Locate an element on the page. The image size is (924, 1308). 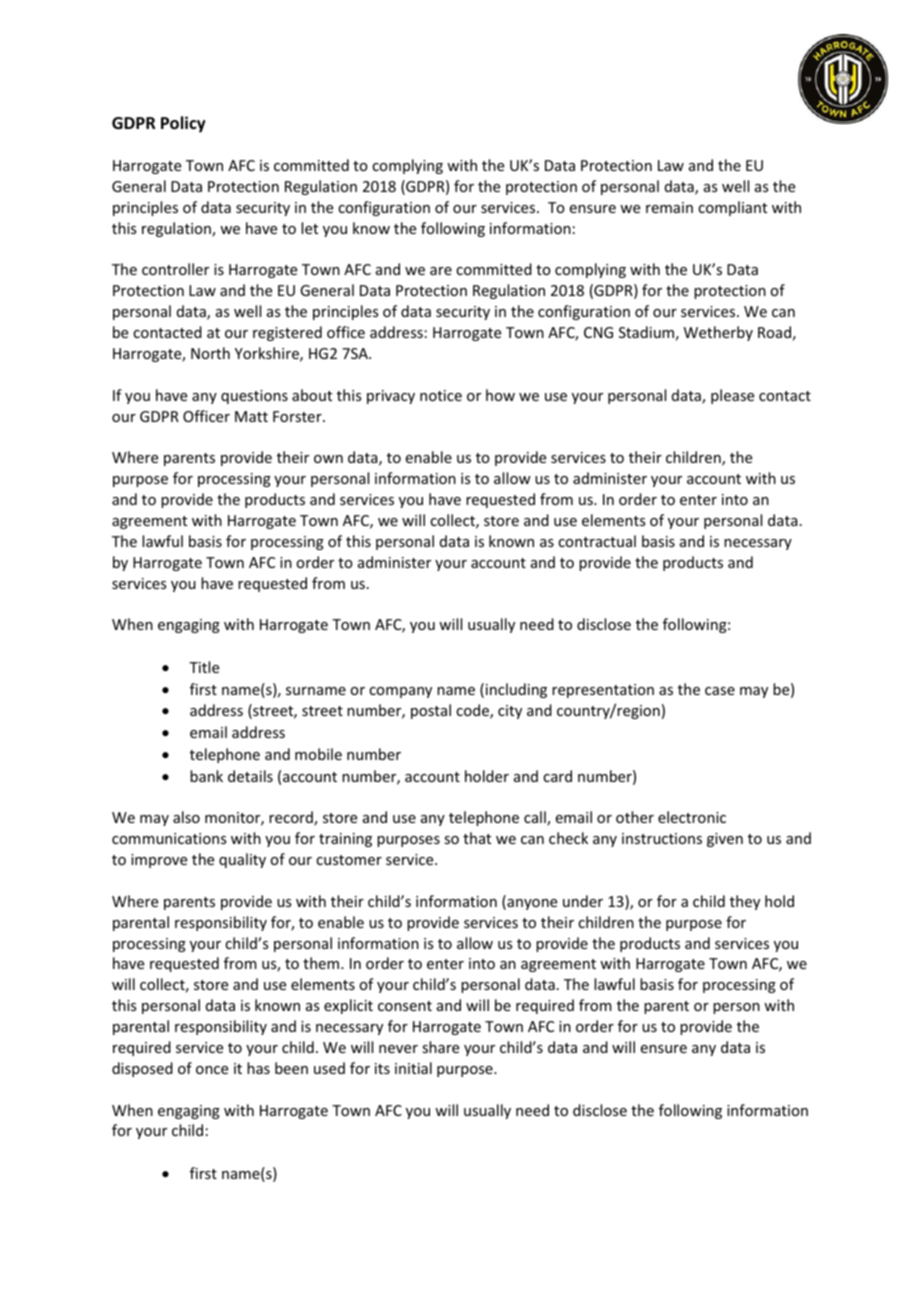
let is located at coordinates (309, 228).
